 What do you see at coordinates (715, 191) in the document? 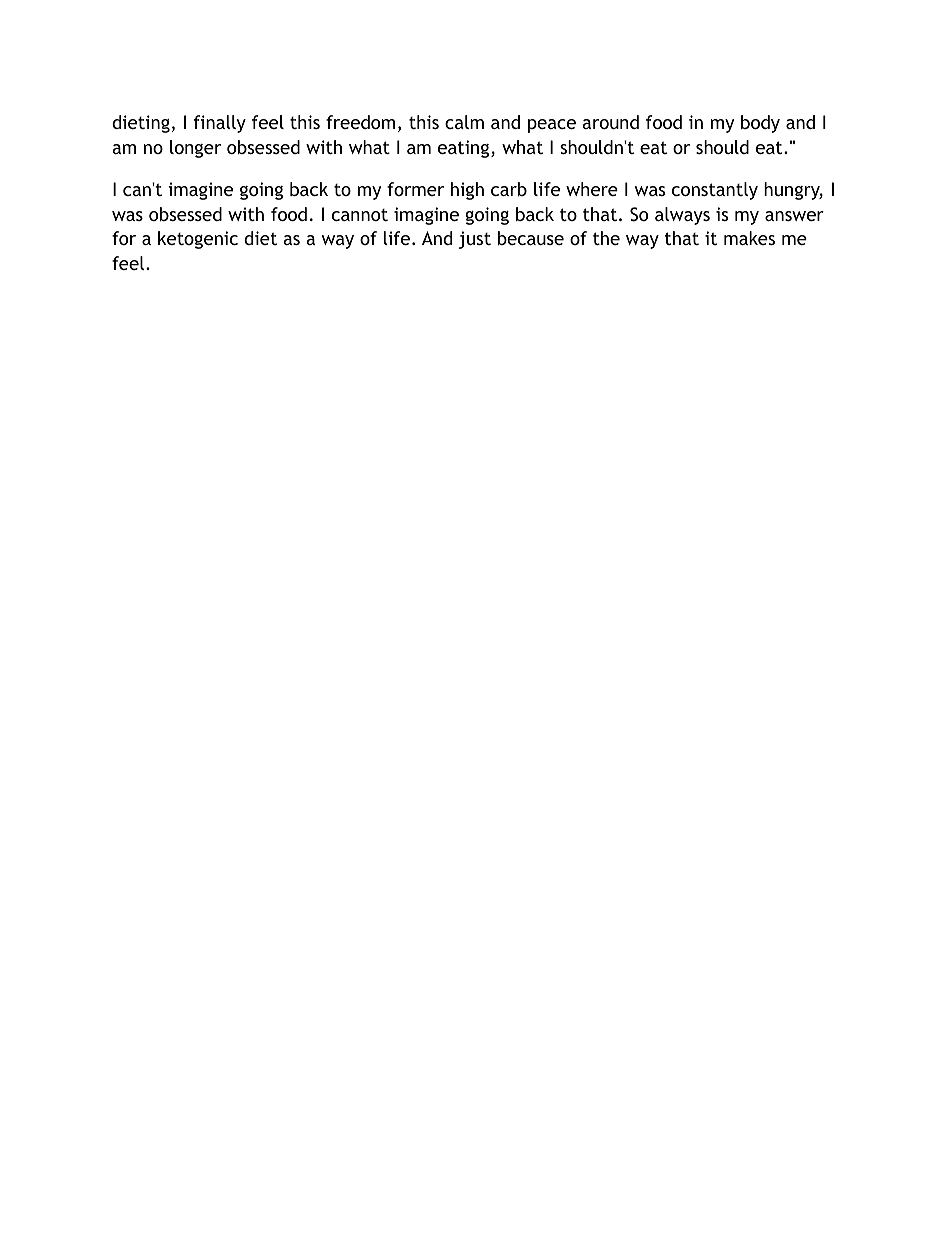
I see `constantly` at bounding box center [715, 191].
